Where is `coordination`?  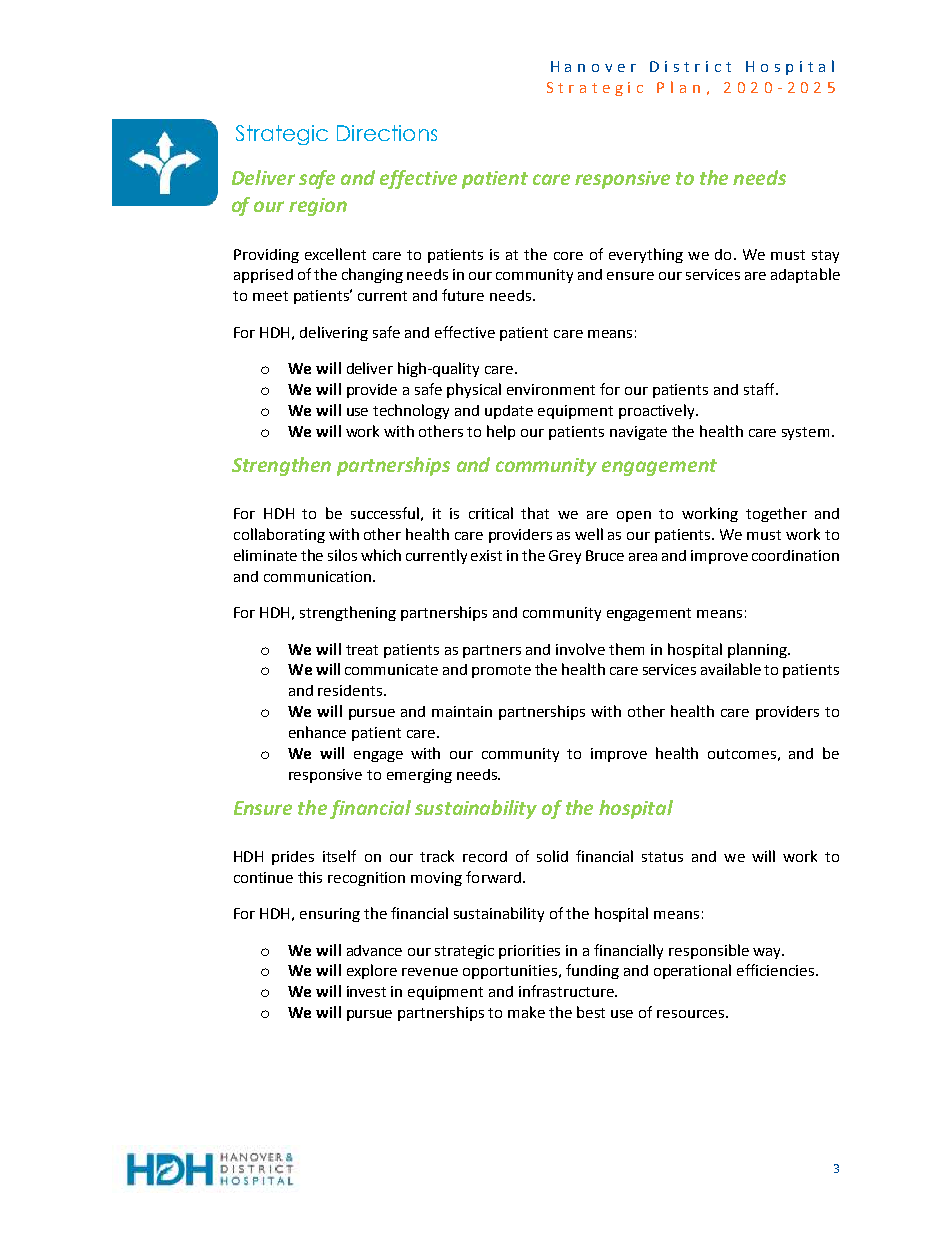
coordination is located at coordinates (795, 555).
